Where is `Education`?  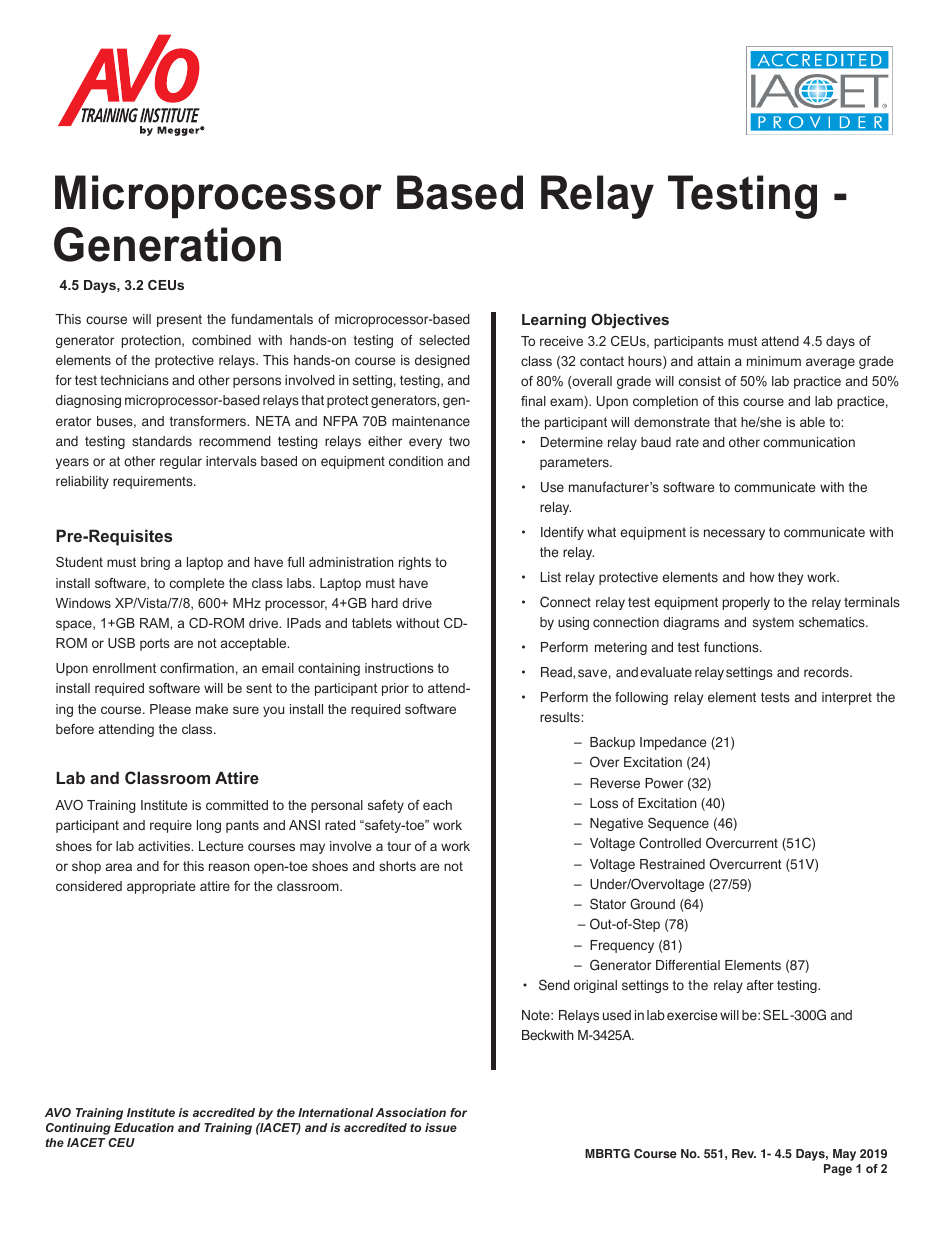 Education is located at coordinates (144, 1127).
